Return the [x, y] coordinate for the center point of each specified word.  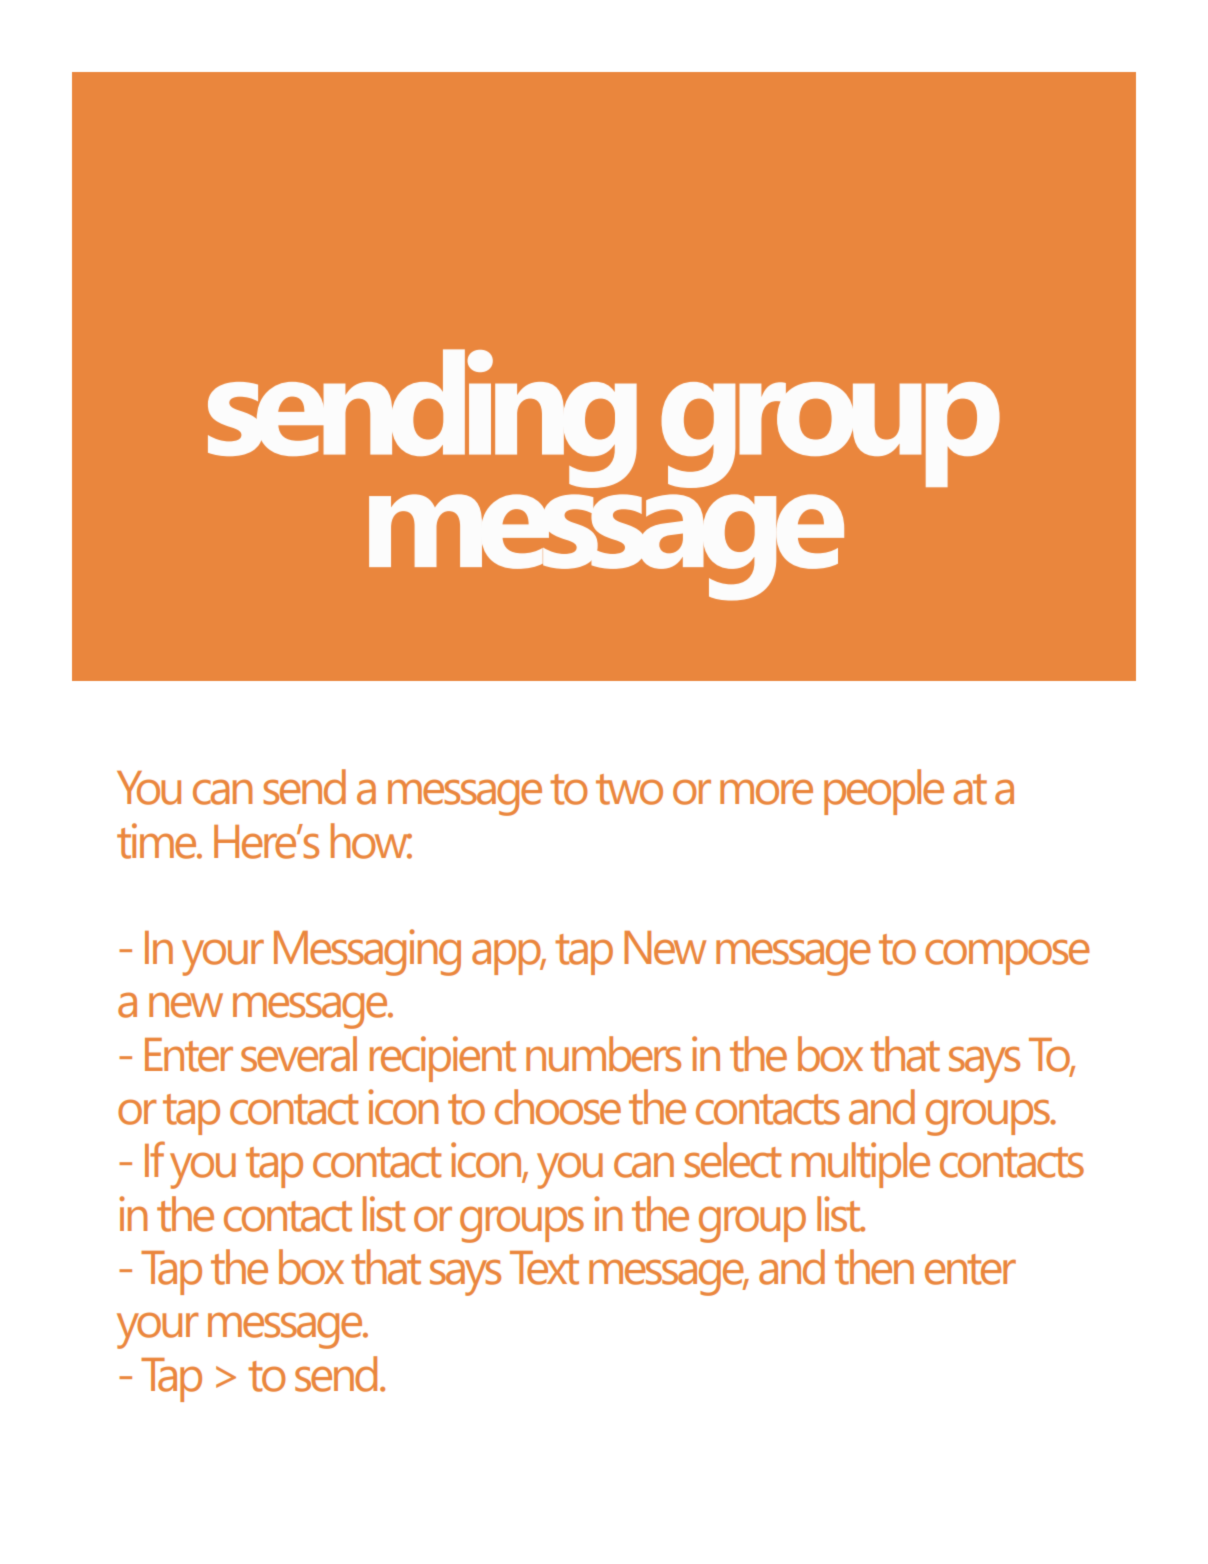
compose [1007, 957]
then [874, 1267]
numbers [603, 1054]
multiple [861, 1165]
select [732, 1160]
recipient [443, 1059]
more [766, 792]
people [884, 792]
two [629, 789]
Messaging [367, 952]
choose [558, 1107]
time [158, 841]
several [299, 1054]
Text [544, 1268]
